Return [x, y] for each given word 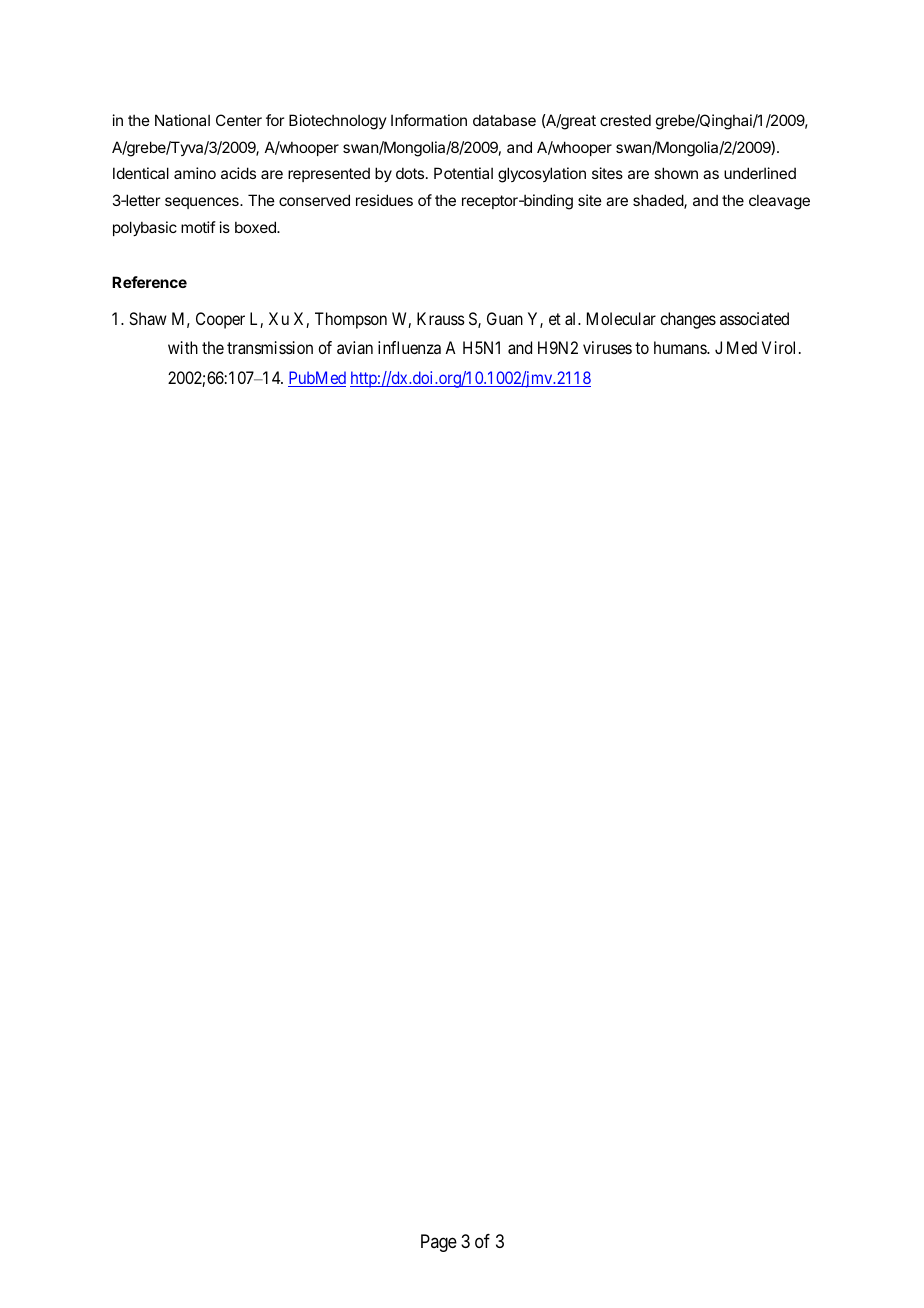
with [183, 347]
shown [676, 173]
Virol [778, 347]
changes [688, 320]
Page [439, 1243]
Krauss [441, 318]
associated [754, 318]
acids [238, 173]
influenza [409, 347]
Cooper [220, 320]
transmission [270, 347]
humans [681, 347]
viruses [607, 347]
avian [355, 347]
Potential [463, 173]
